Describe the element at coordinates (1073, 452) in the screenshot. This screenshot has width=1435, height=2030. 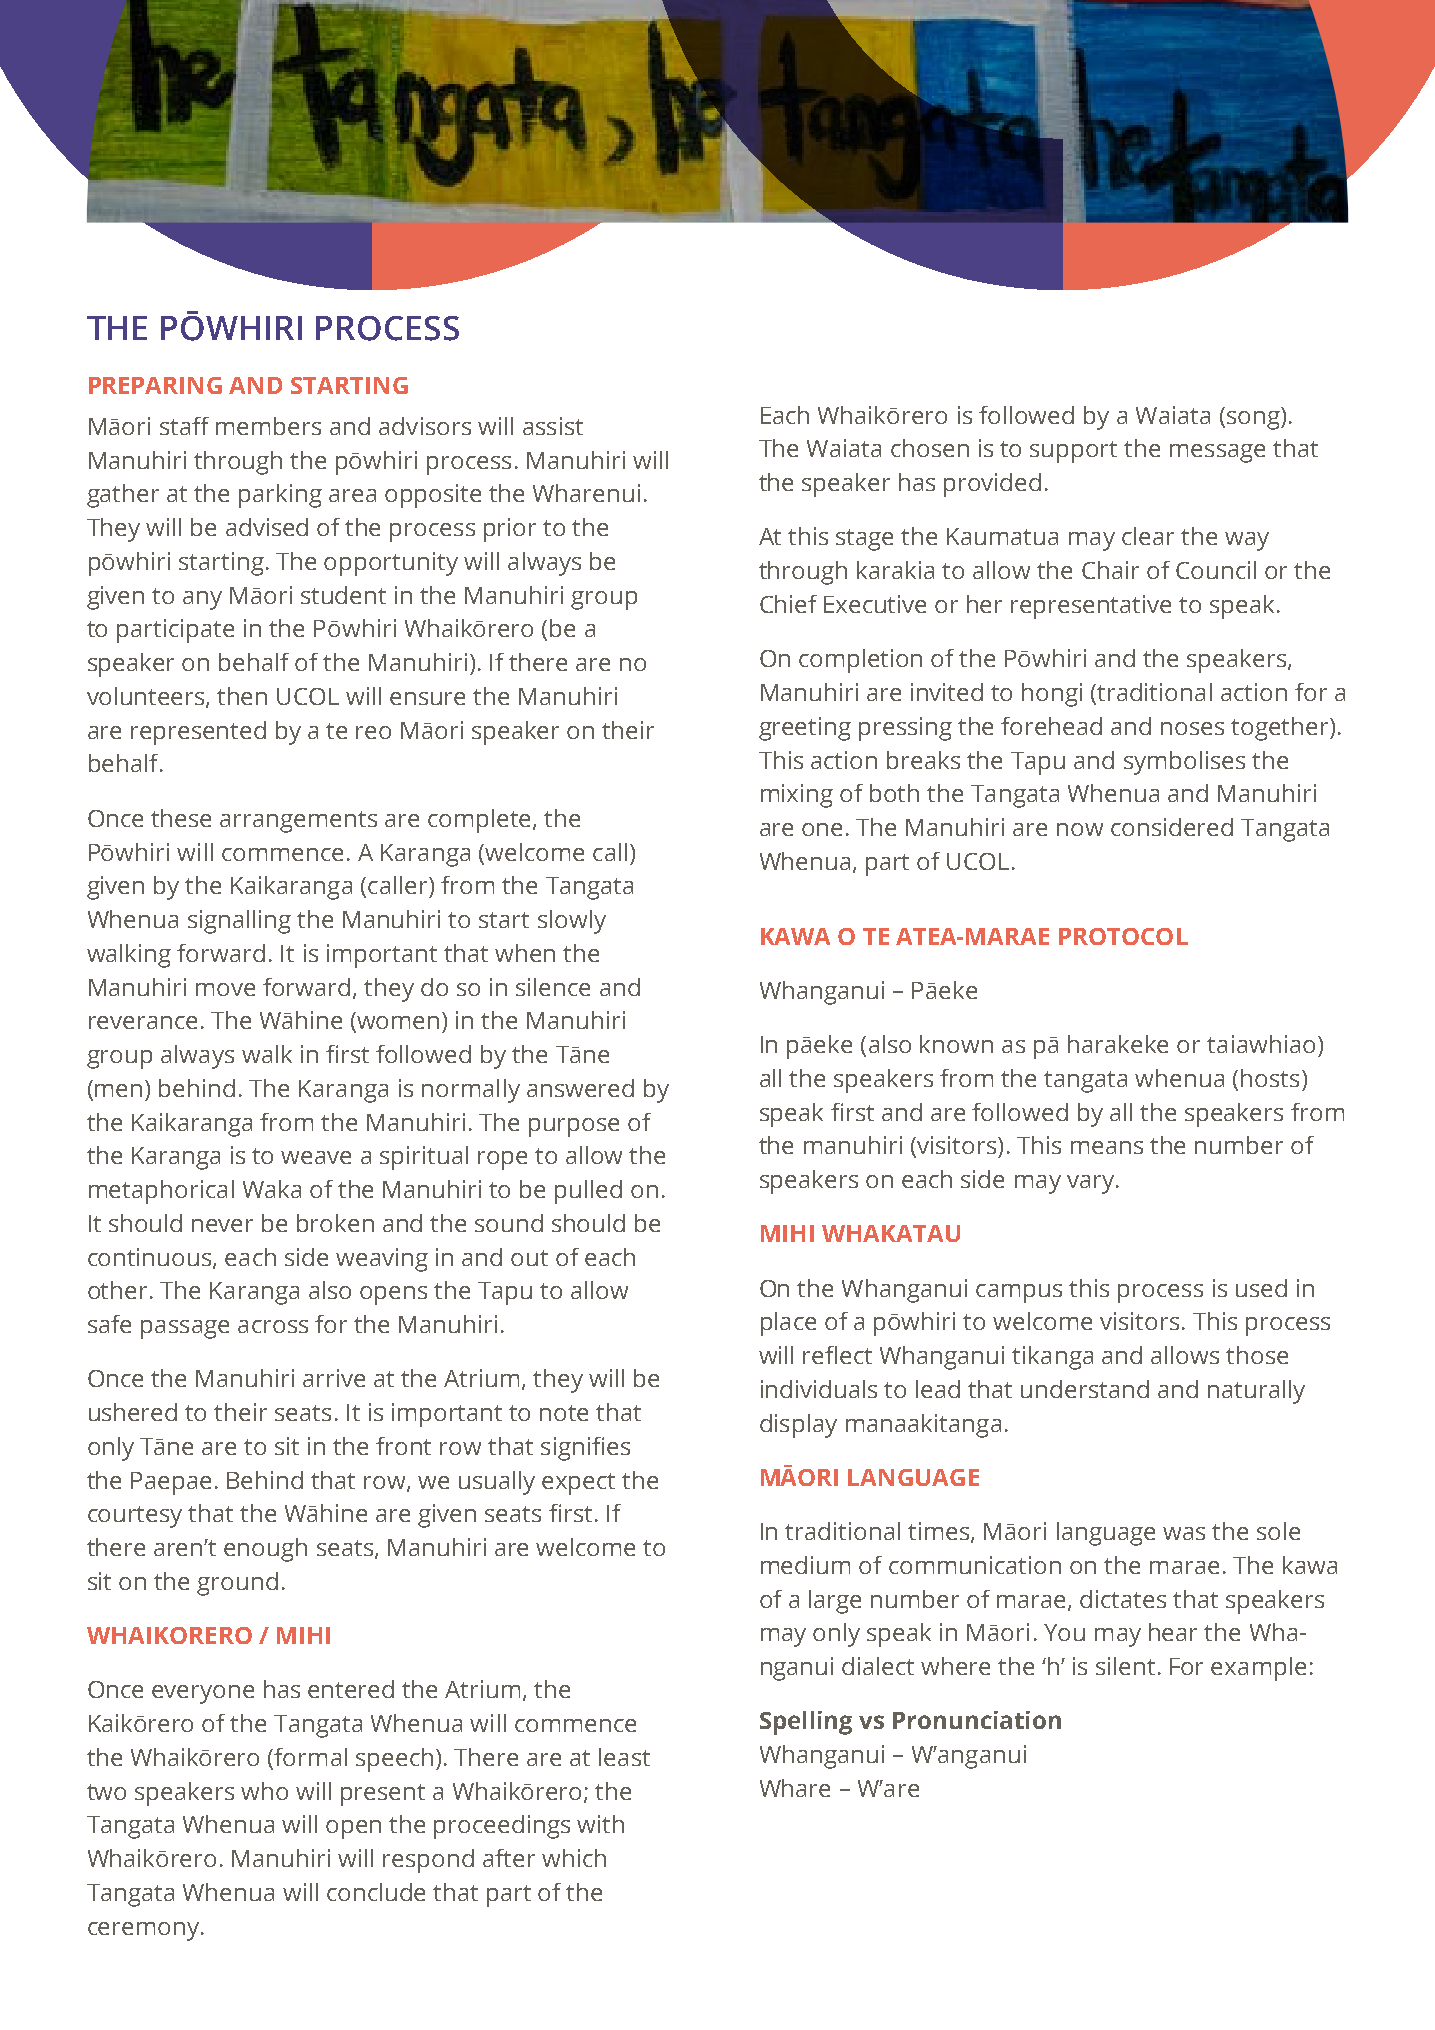
I see `support` at that location.
